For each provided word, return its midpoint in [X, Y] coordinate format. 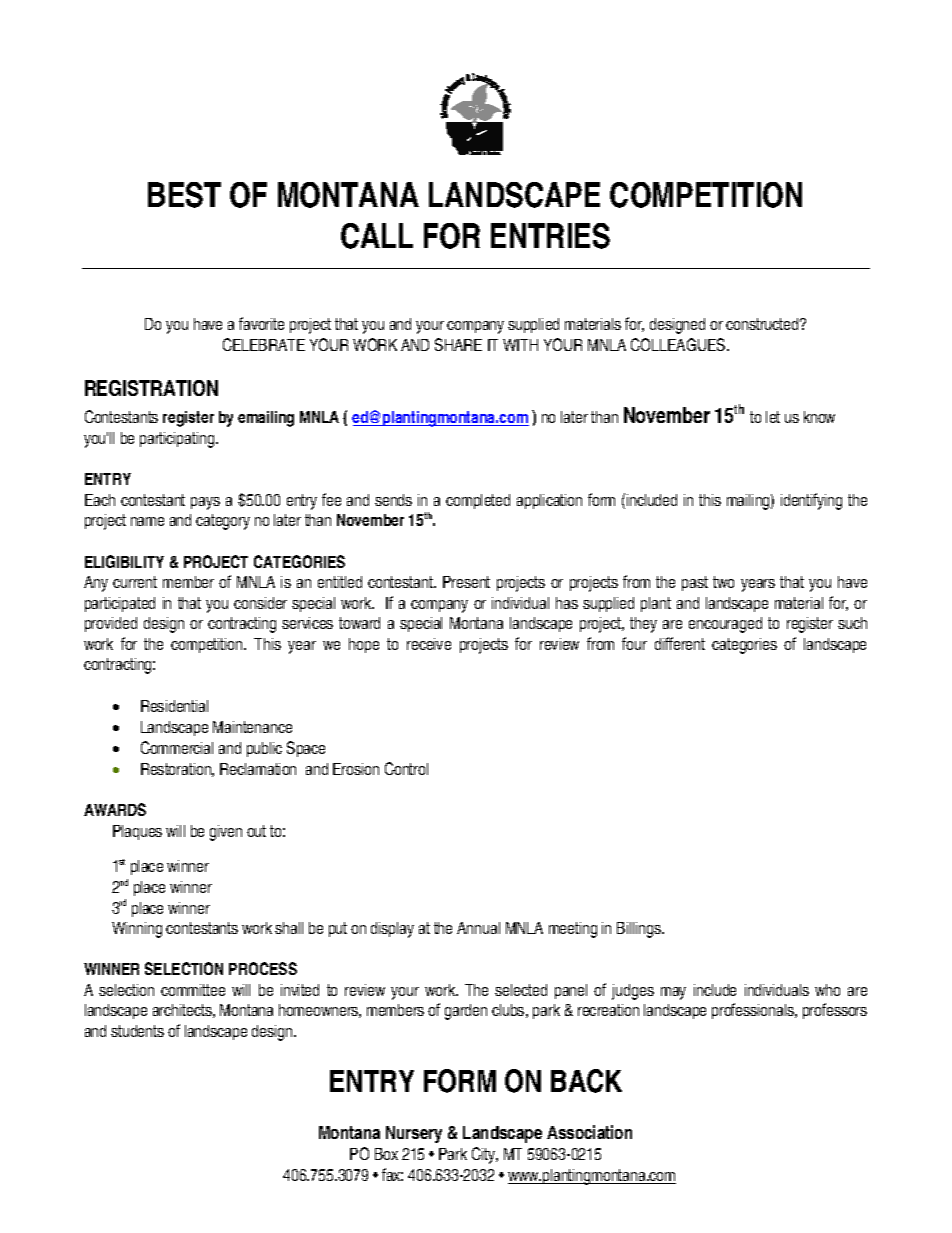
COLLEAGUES [679, 344]
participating [178, 440]
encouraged [725, 625]
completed [478, 501]
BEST [184, 195]
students [137, 1031]
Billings [640, 930]
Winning [137, 930]
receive [429, 644]
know [819, 417]
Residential [174, 706]
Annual [478, 928]
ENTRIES [550, 236]
